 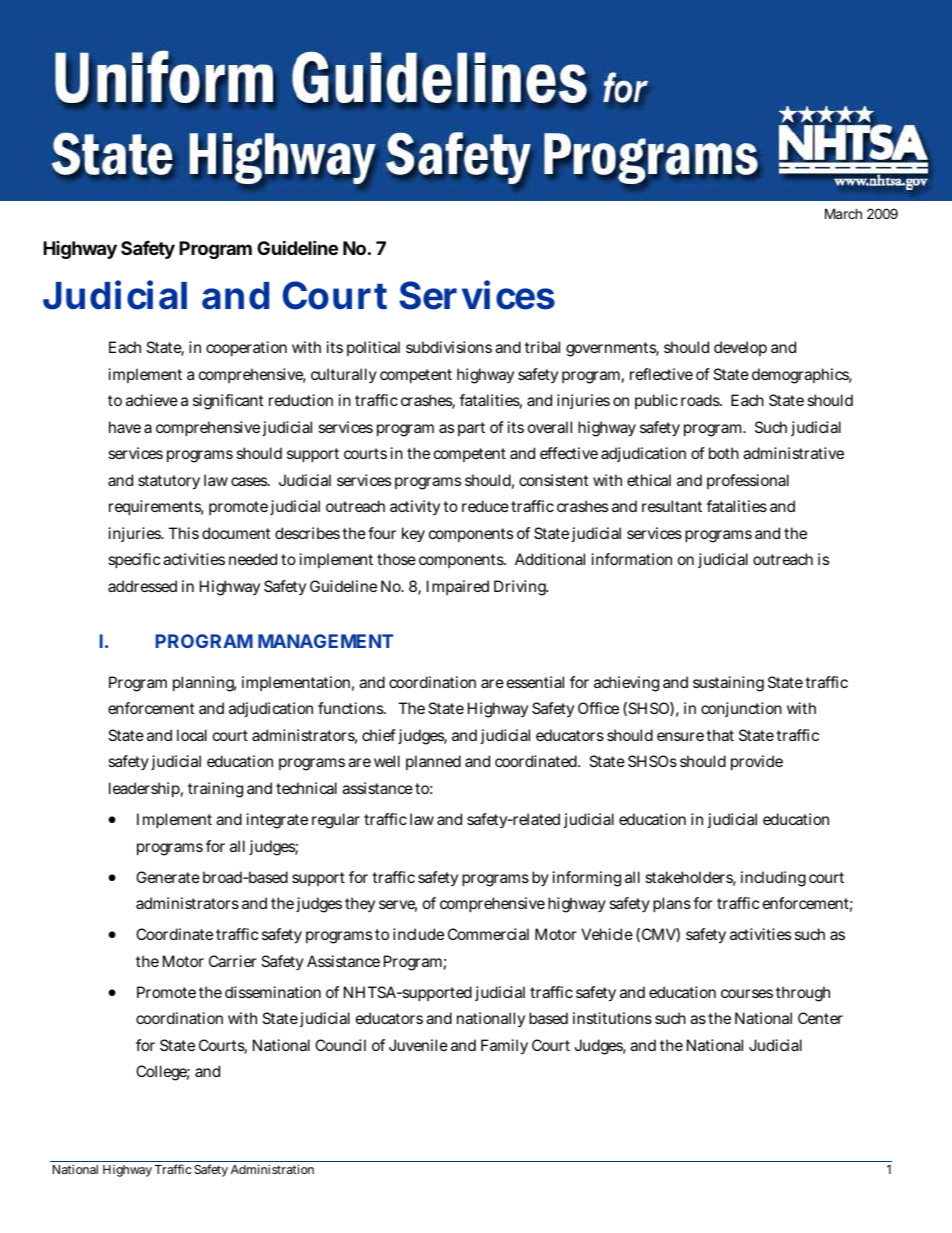 I want to click on March, so click(x=843, y=213).
